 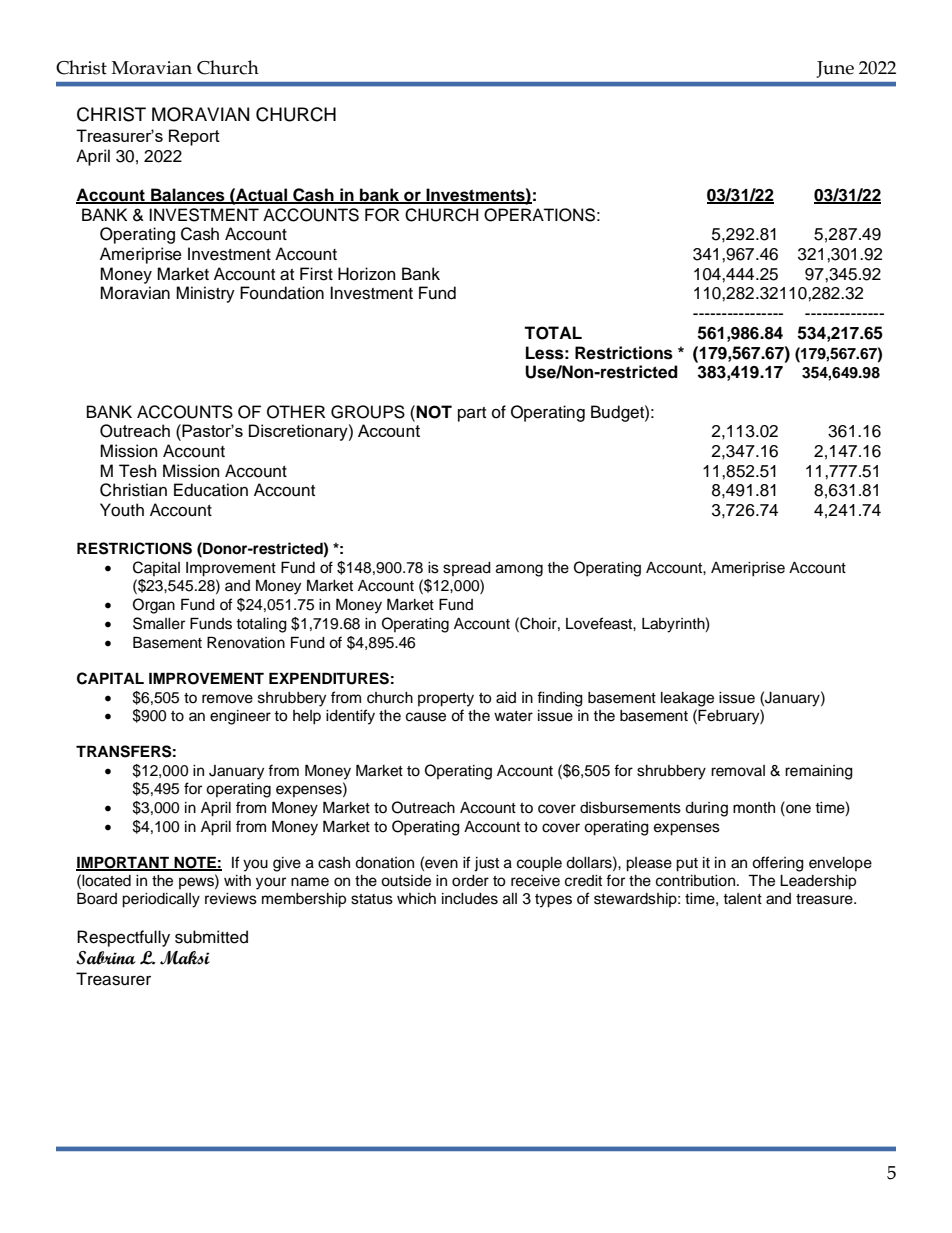 What do you see at coordinates (835, 69) in the screenshot?
I see `June` at bounding box center [835, 69].
